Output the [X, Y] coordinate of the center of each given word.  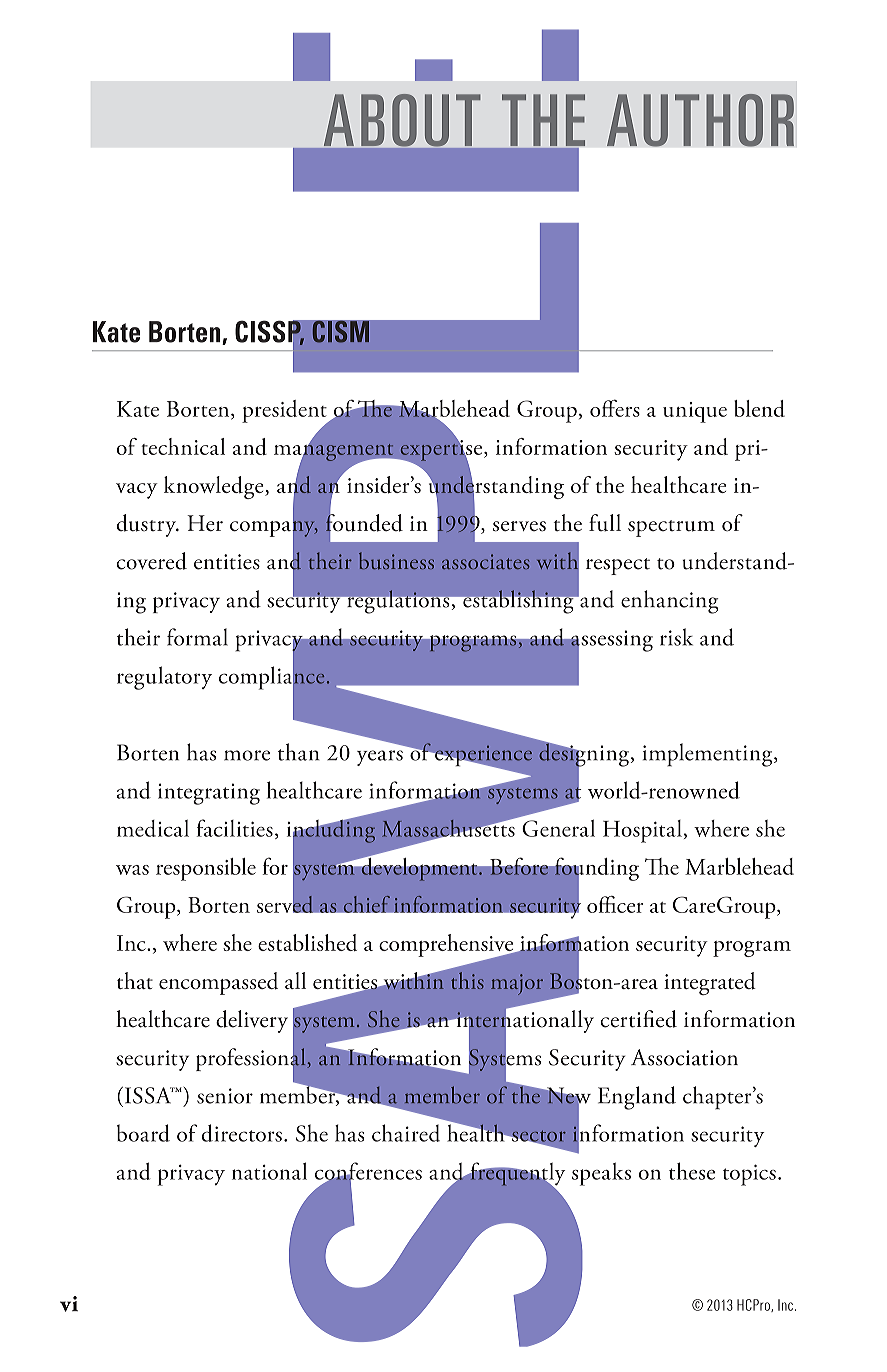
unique [695, 412]
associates [486, 561]
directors [242, 1133]
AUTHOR [700, 120]
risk [676, 637]
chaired [406, 1133]
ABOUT [402, 120]
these [692, 1171]
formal [197, 637]
